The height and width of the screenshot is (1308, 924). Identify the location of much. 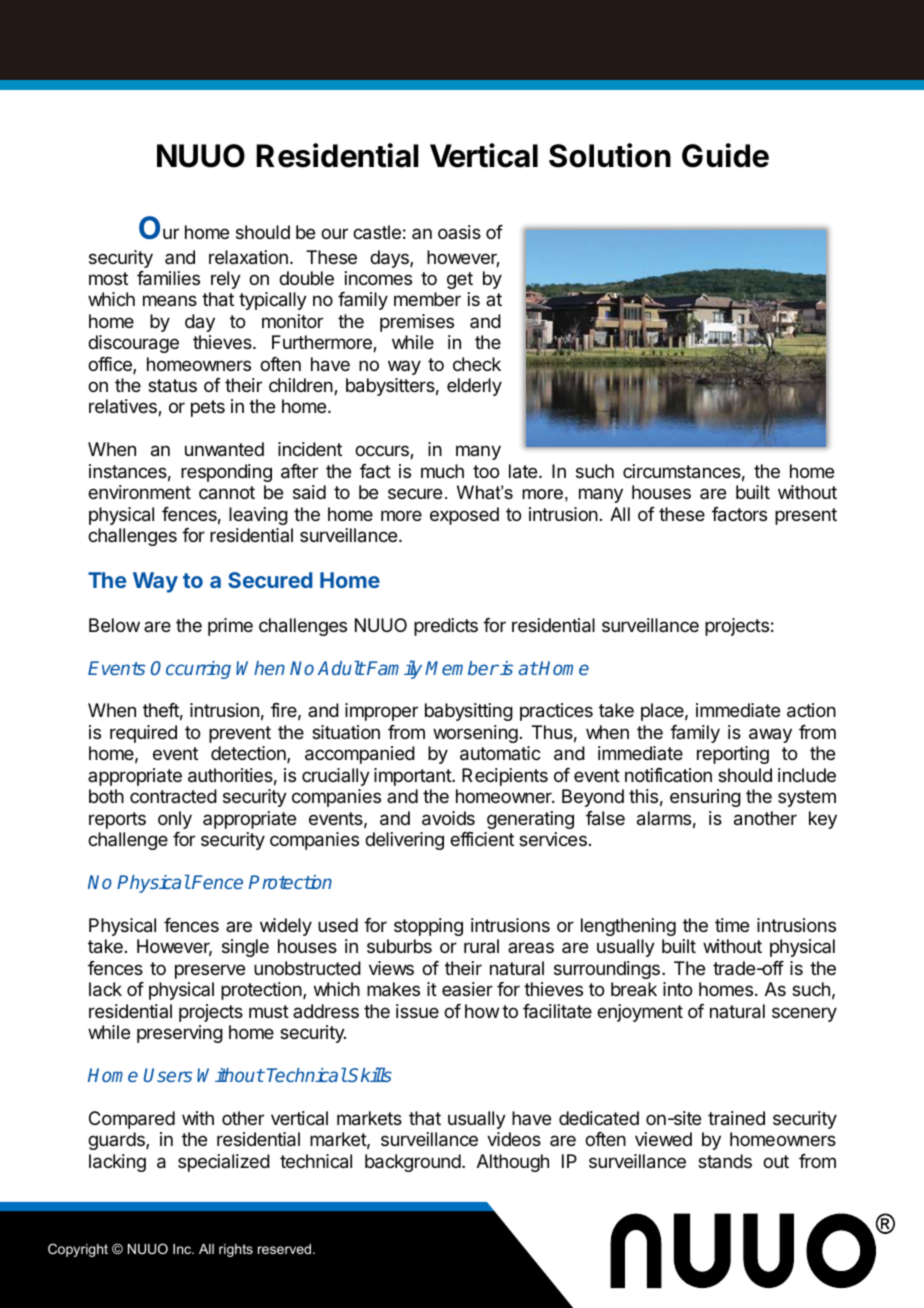
(442, 471).
